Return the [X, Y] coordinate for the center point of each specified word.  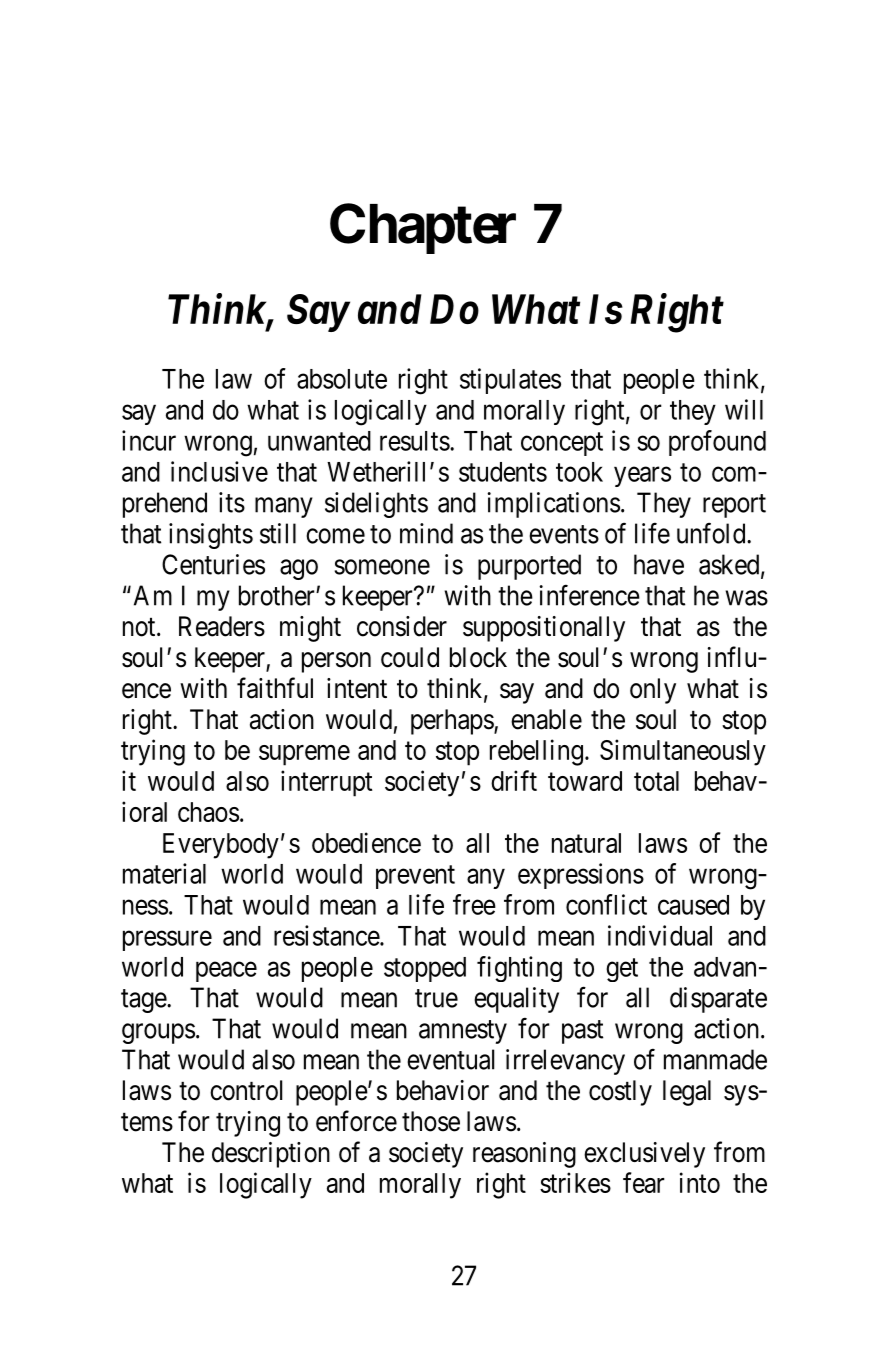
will [744, 409]
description [271, 1155]
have [659, 564]
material [164, 873]
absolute [342, 379]
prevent [415, 877]
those [431, 1121]
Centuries [213, 564]
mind [426, 533]
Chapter [423, 228]
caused [693, 905]
